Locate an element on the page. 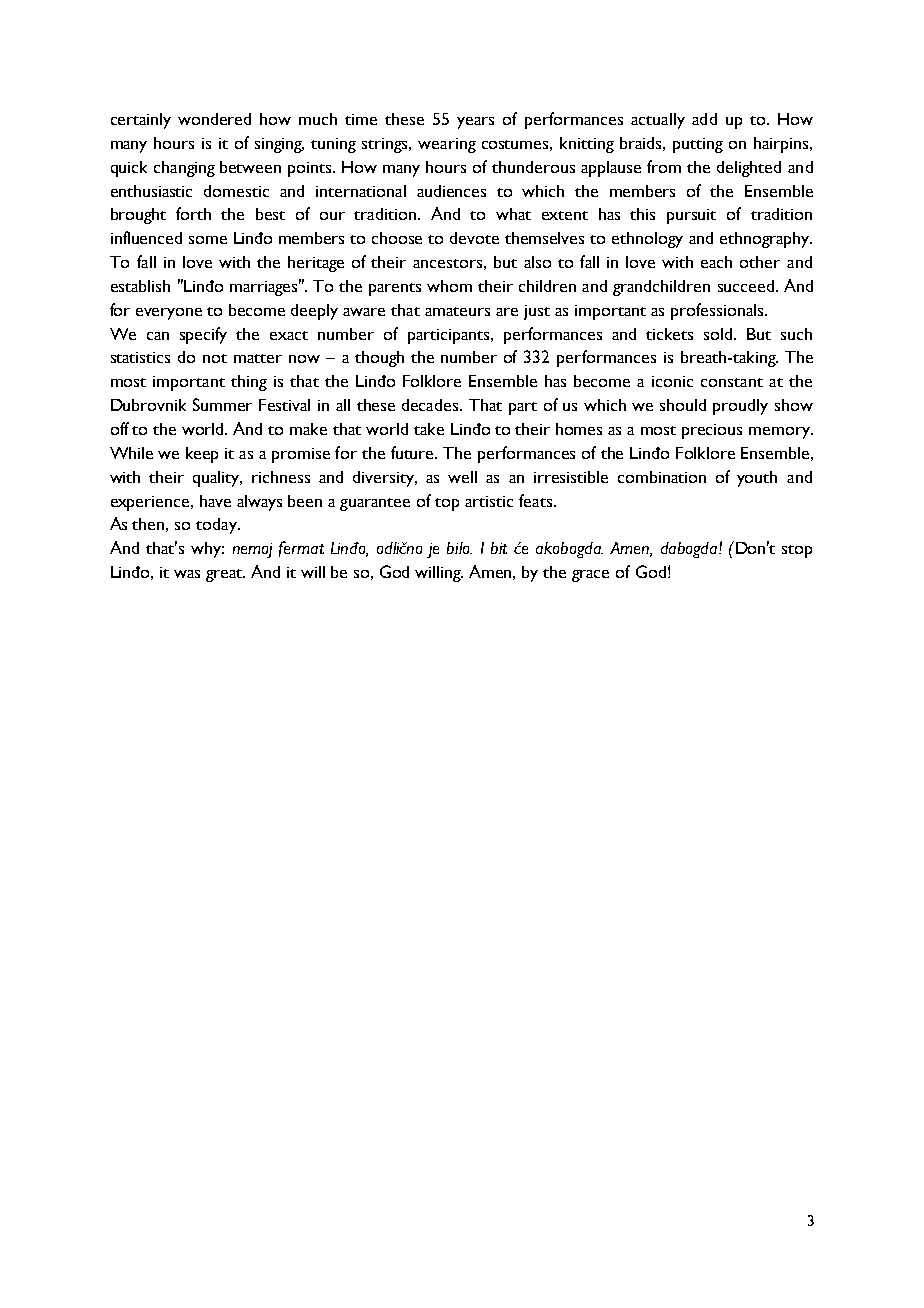  though is located at coordinates (379, 359).
